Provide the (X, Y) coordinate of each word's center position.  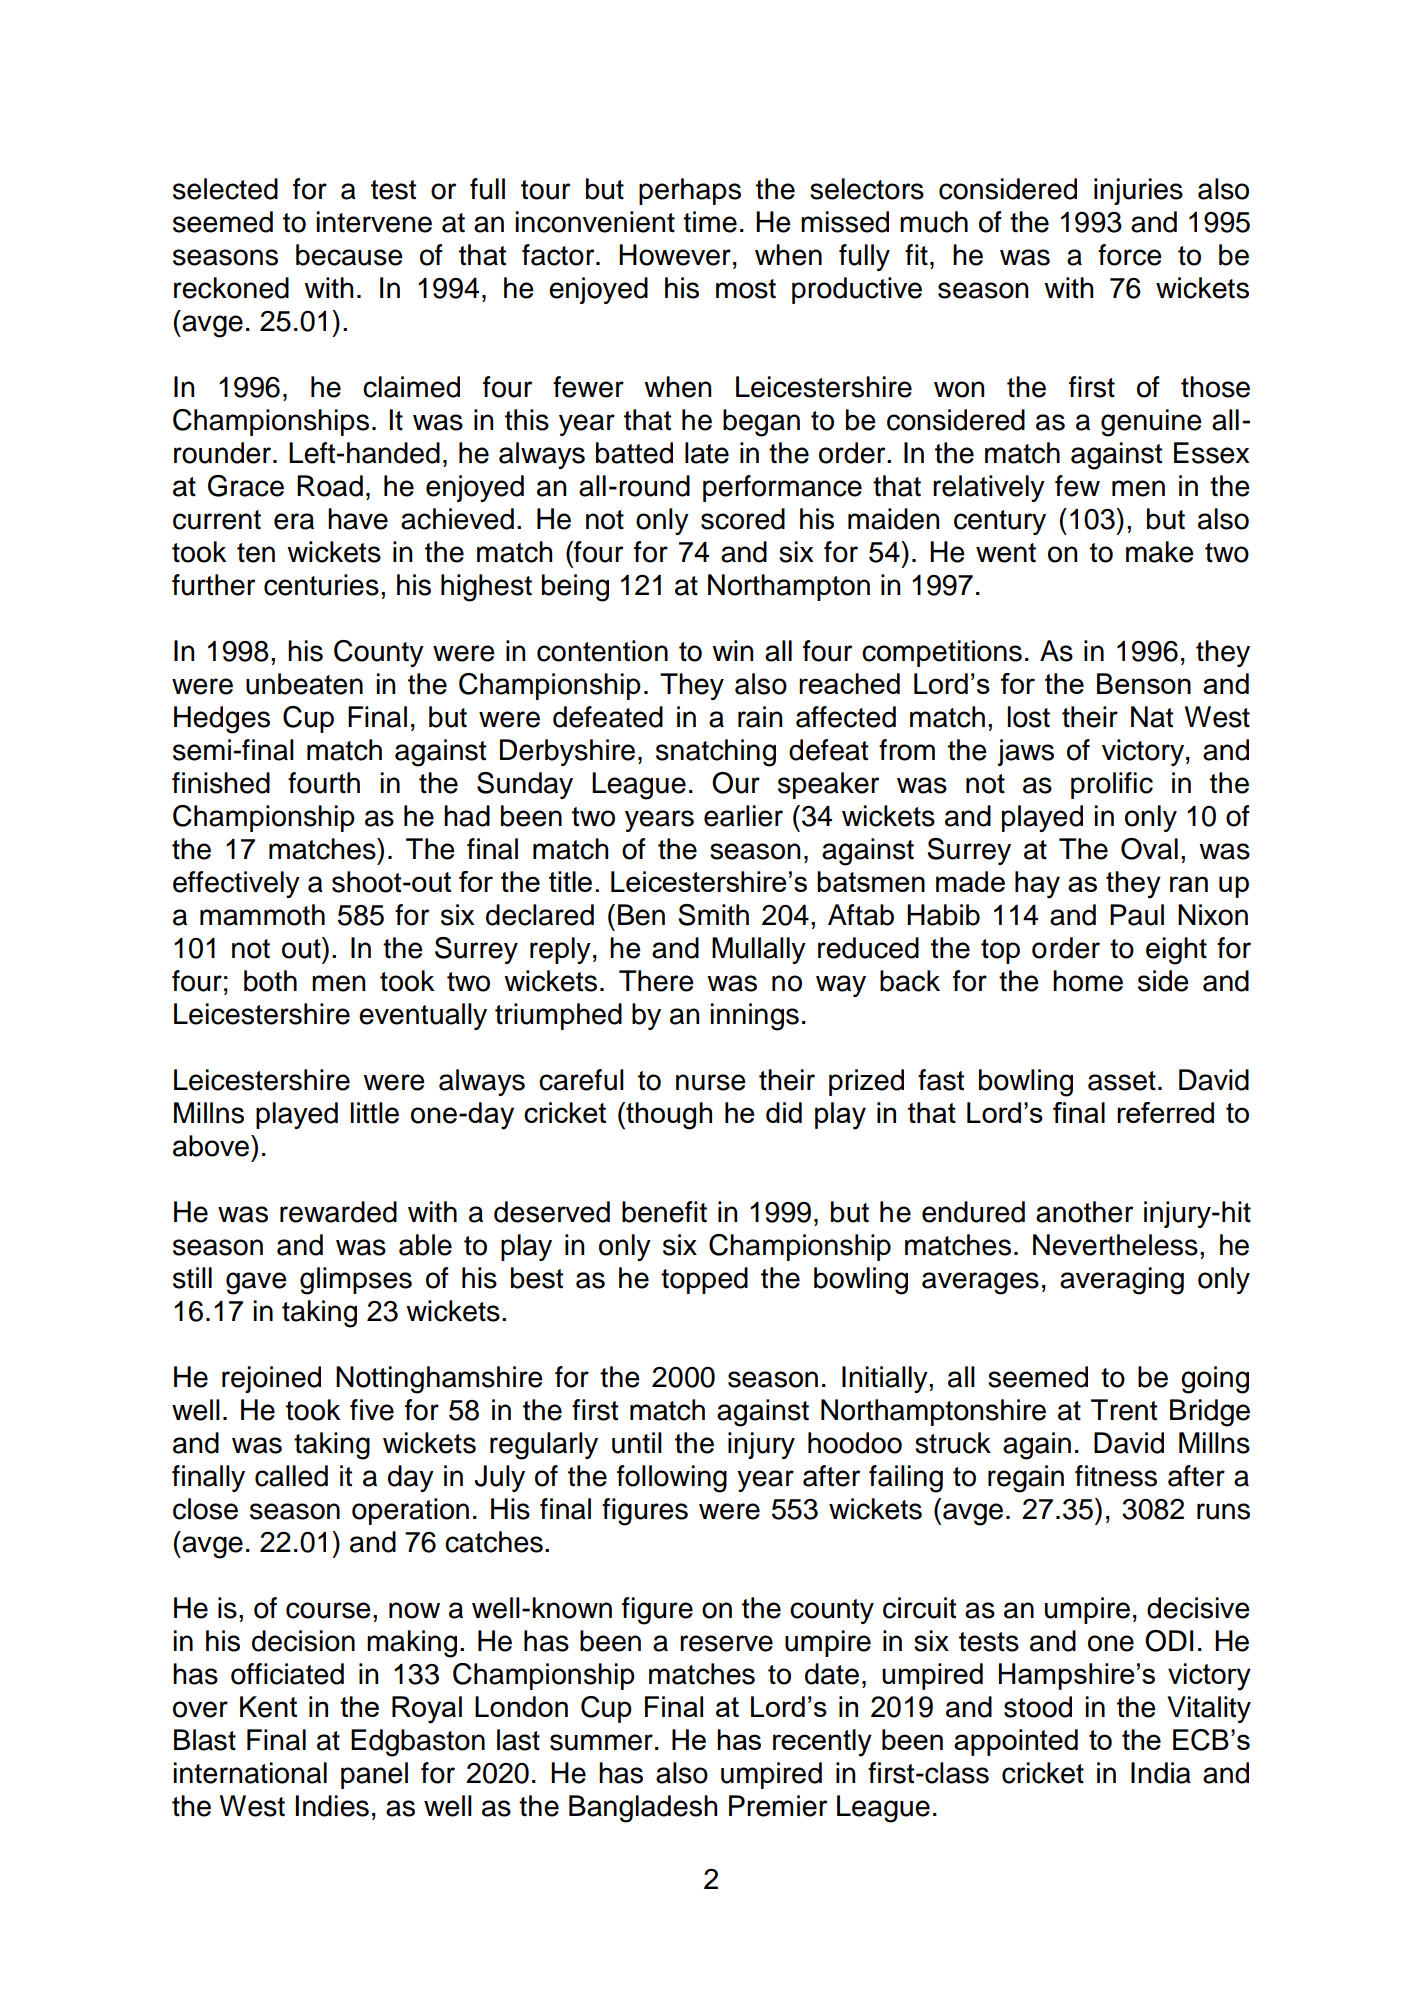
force (1130, 255)
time (710, 222)
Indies (332, 1806)
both (270, 981)
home (1088, 981)
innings (754, 1017)
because (349, 255)
